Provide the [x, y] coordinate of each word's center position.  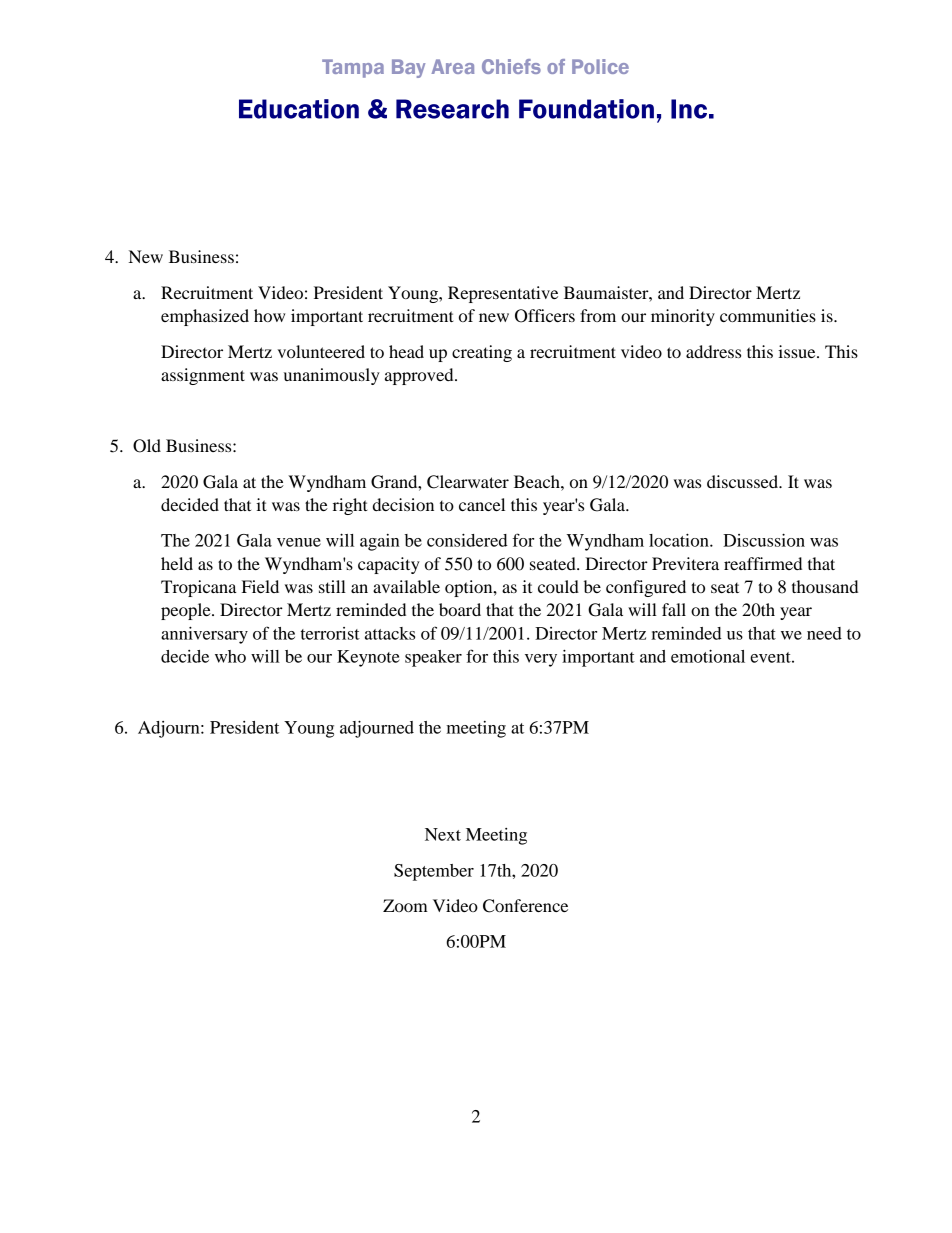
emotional [708, 656]
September [434, 872]
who [230, 656]
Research [452, 109]
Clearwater [468, 482]
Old [147, 446]
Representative [503, 294]
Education [299, 109]
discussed [744, 481]
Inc [689, 109]
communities [768, 315]
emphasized [205, 317]
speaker [433, 658]
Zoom [405, 905]
